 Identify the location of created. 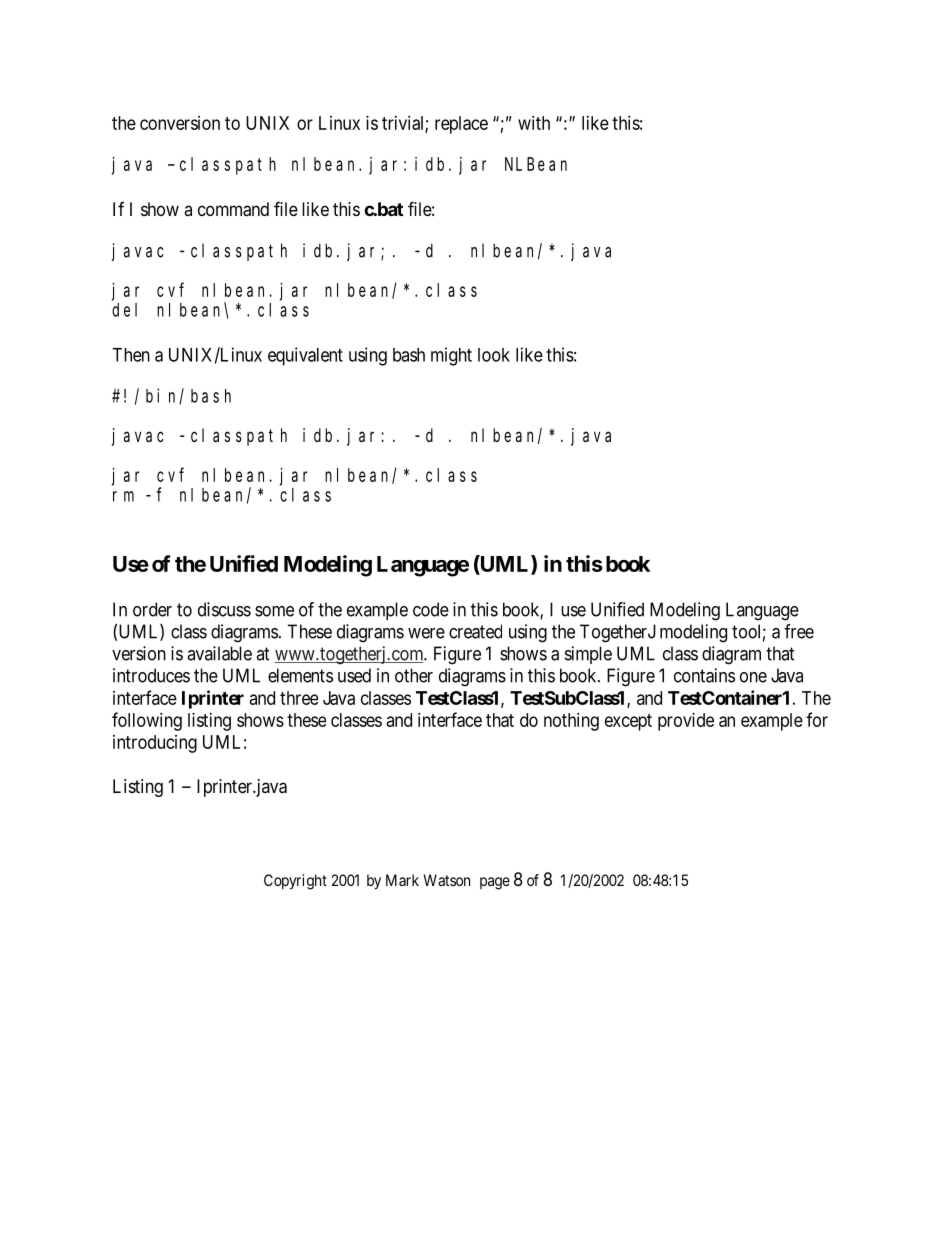
(475, 631).
